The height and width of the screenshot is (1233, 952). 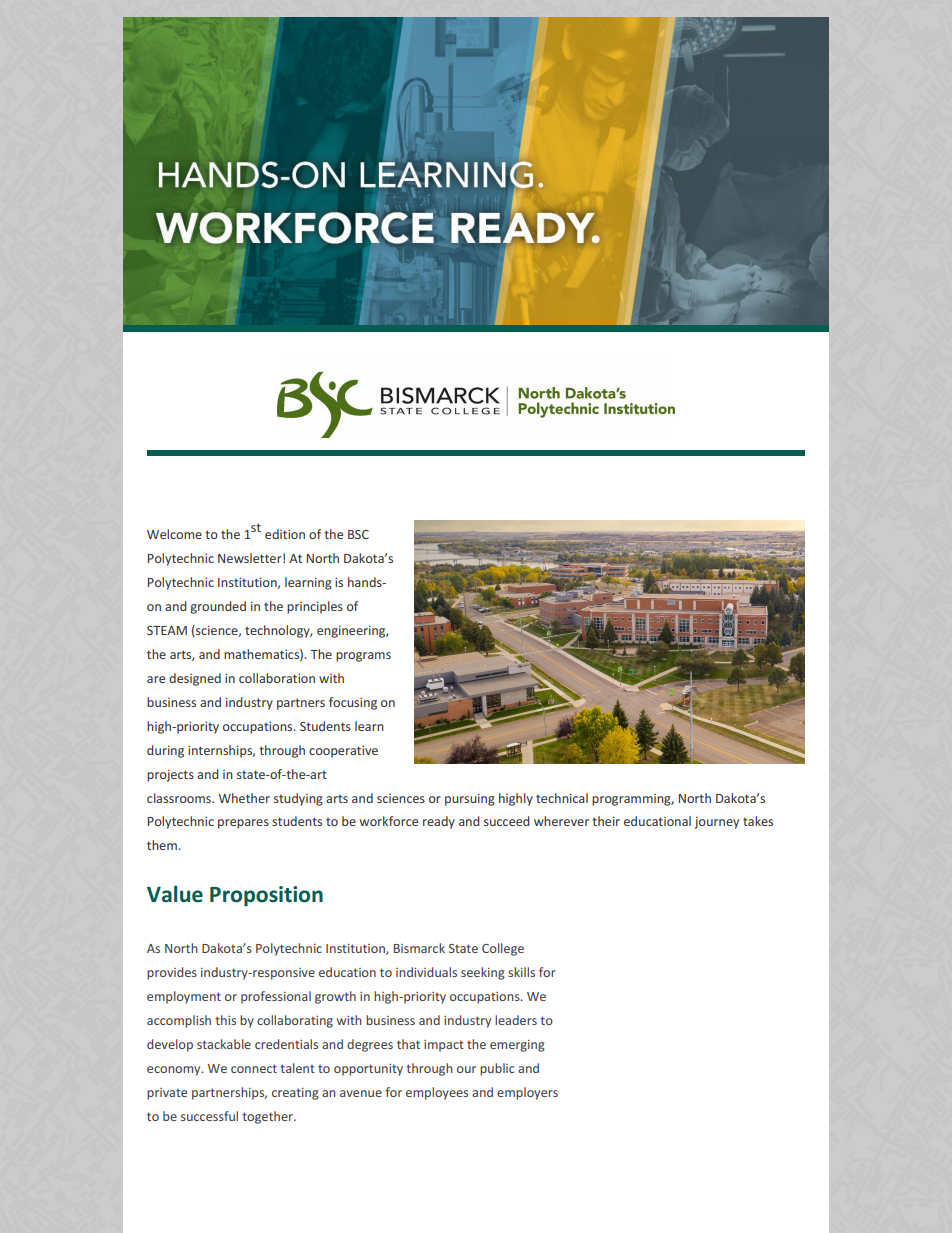 What do you see at coordinates (358, 534) in the screenshot?
I see `BSC` at bounding box center [358, 534].
